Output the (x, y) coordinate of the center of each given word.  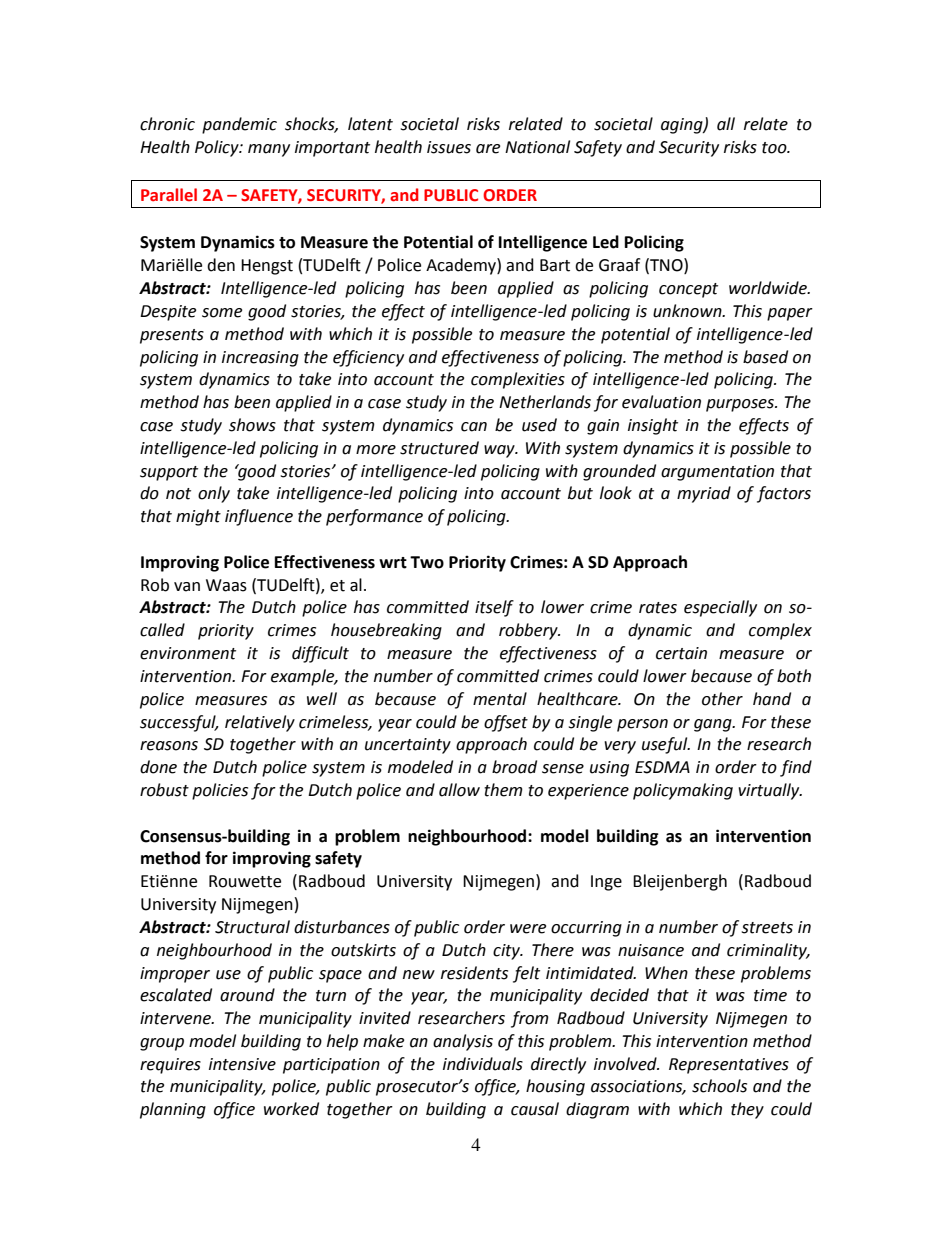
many (269, 150)
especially (720, 608)
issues (449, 147)
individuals (483, 1064)
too (775, 148)
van (187, 587)
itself (494, 608)
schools (719, 1086)
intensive (242, 1064)
